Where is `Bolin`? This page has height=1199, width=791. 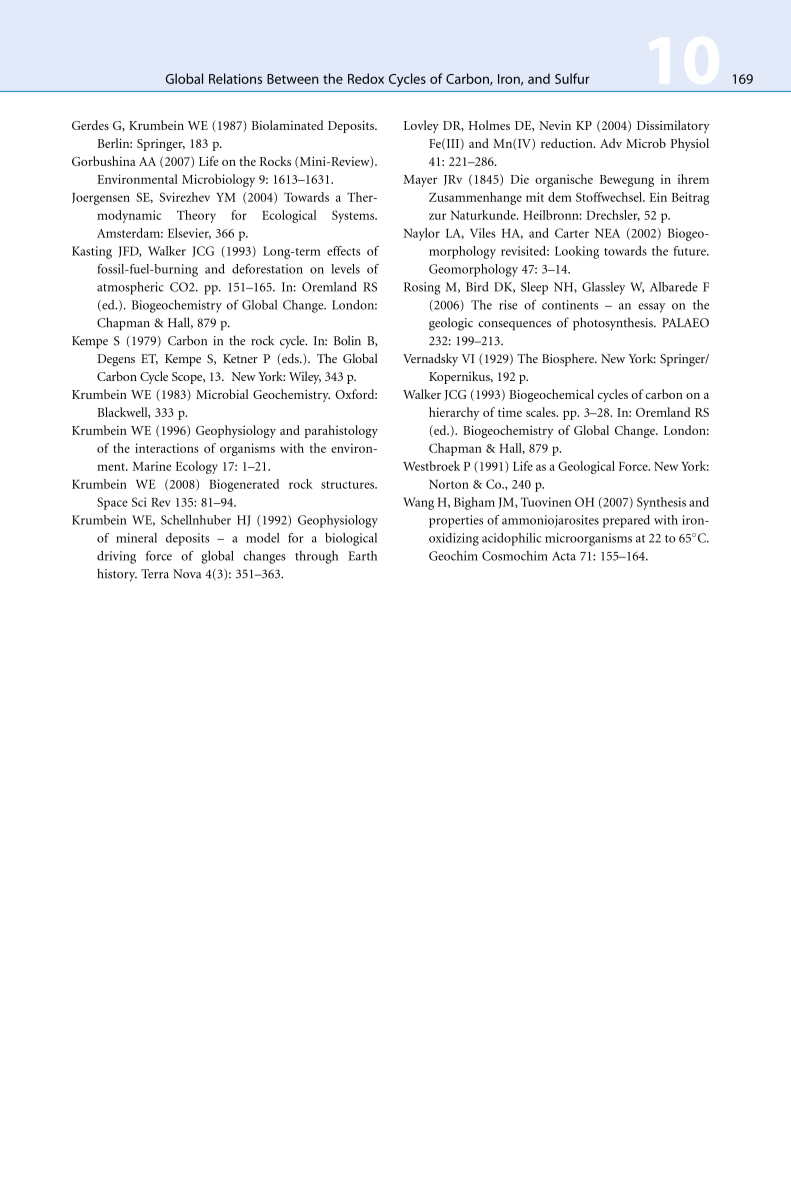
Bolin is located at coordinates (347, 340).
